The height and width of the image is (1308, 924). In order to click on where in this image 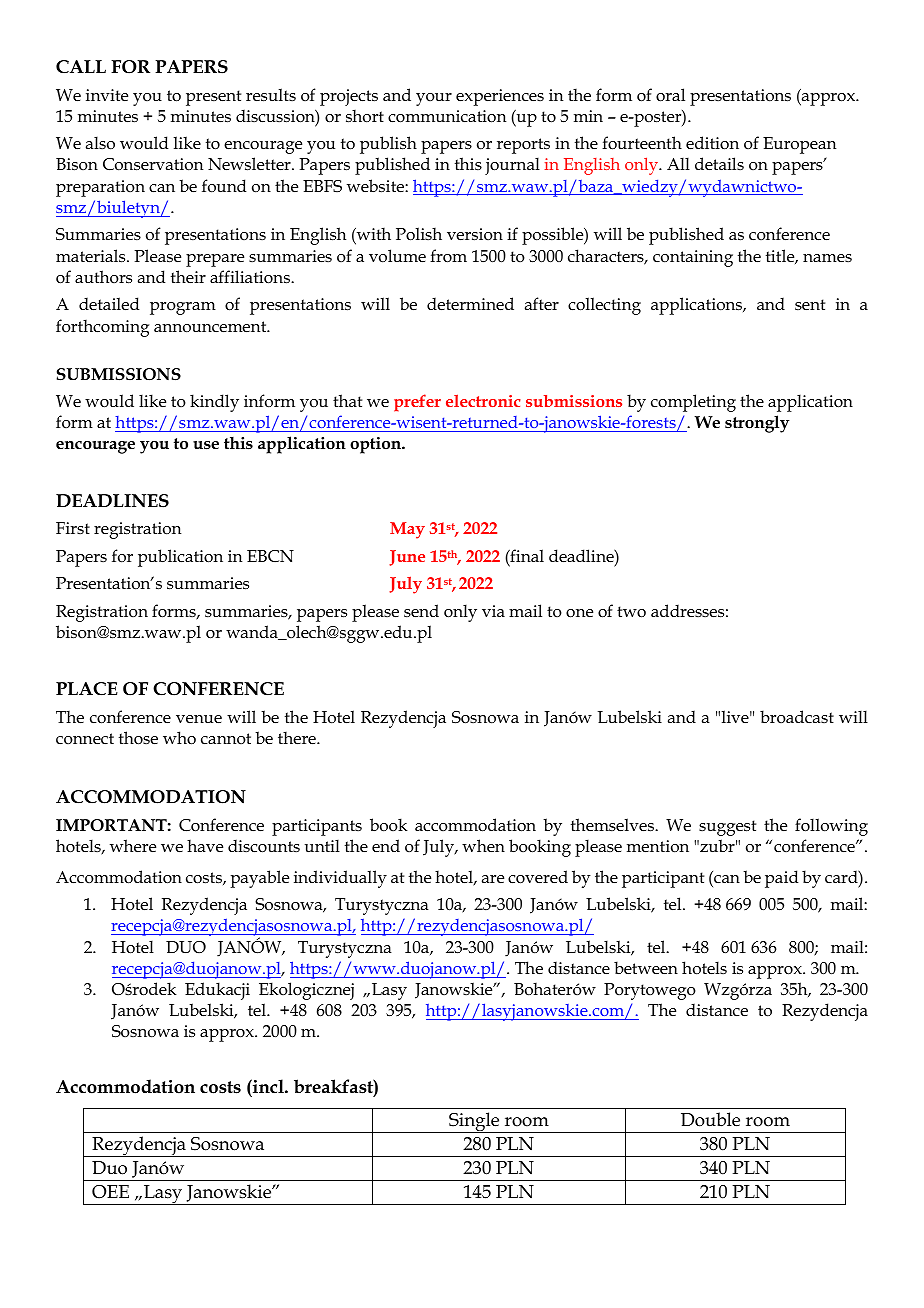, I will do `click(133, 846)`.
